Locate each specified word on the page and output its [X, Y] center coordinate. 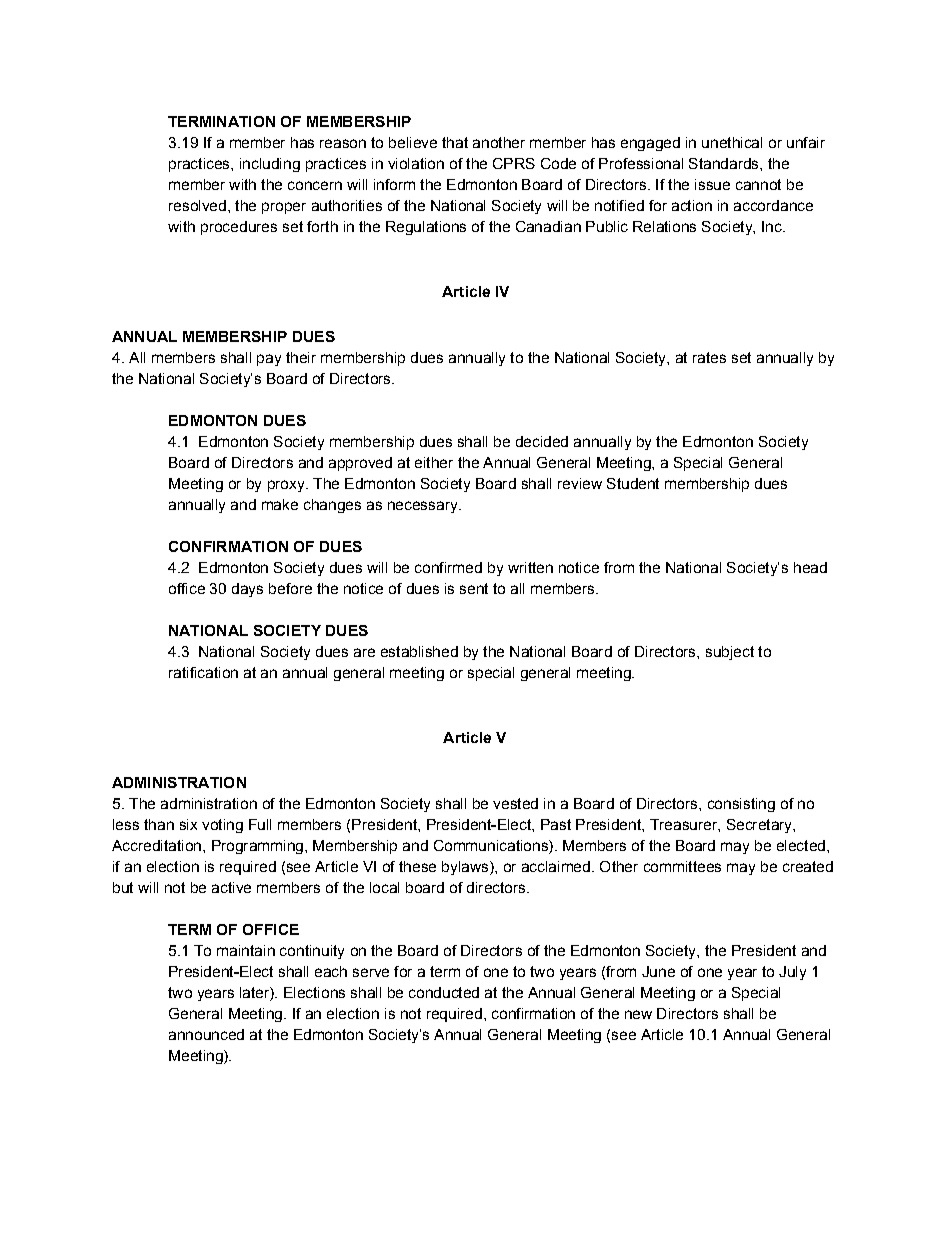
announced [206, 1034]
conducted [444, 992]
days [247, 590]
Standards [725, 163]
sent [474, 588]
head [810, 567]
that [455, 142]
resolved [197, 205]
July [792, 973]
